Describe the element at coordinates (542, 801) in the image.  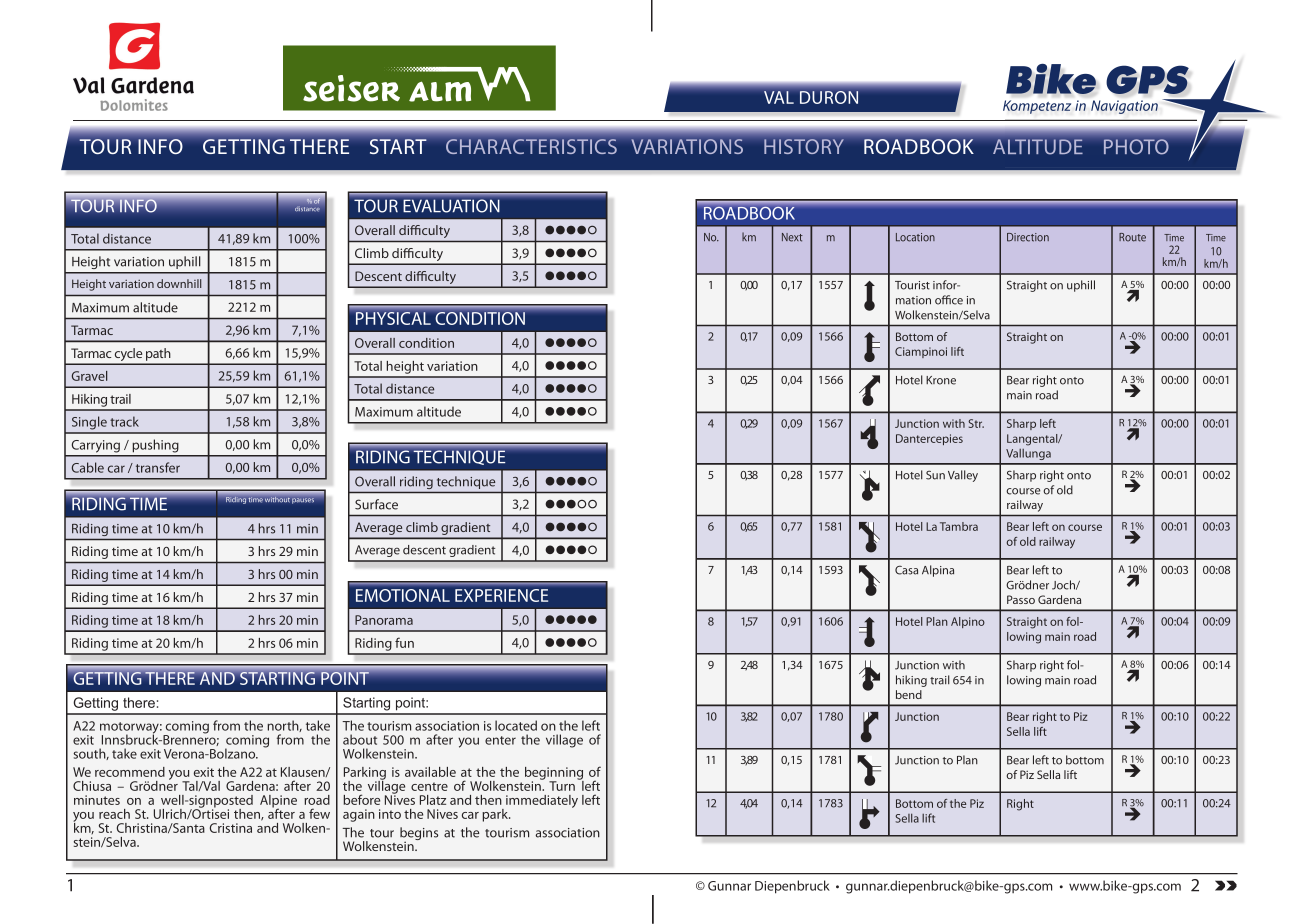
I see `immediately` at that location.
